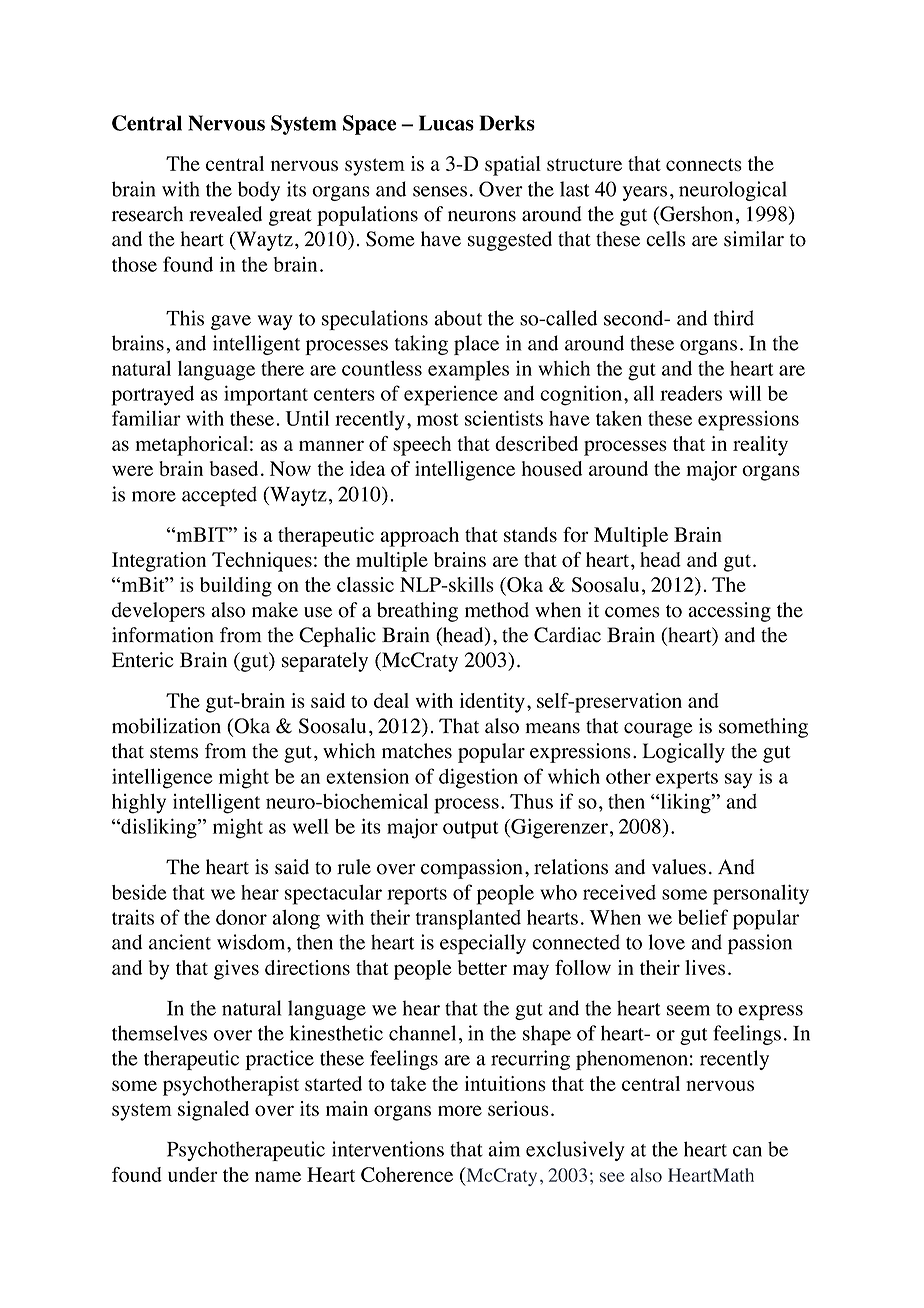 The height and width of the screenshot is (1308, 924). I want to click on accessing, so click(729, 612).
